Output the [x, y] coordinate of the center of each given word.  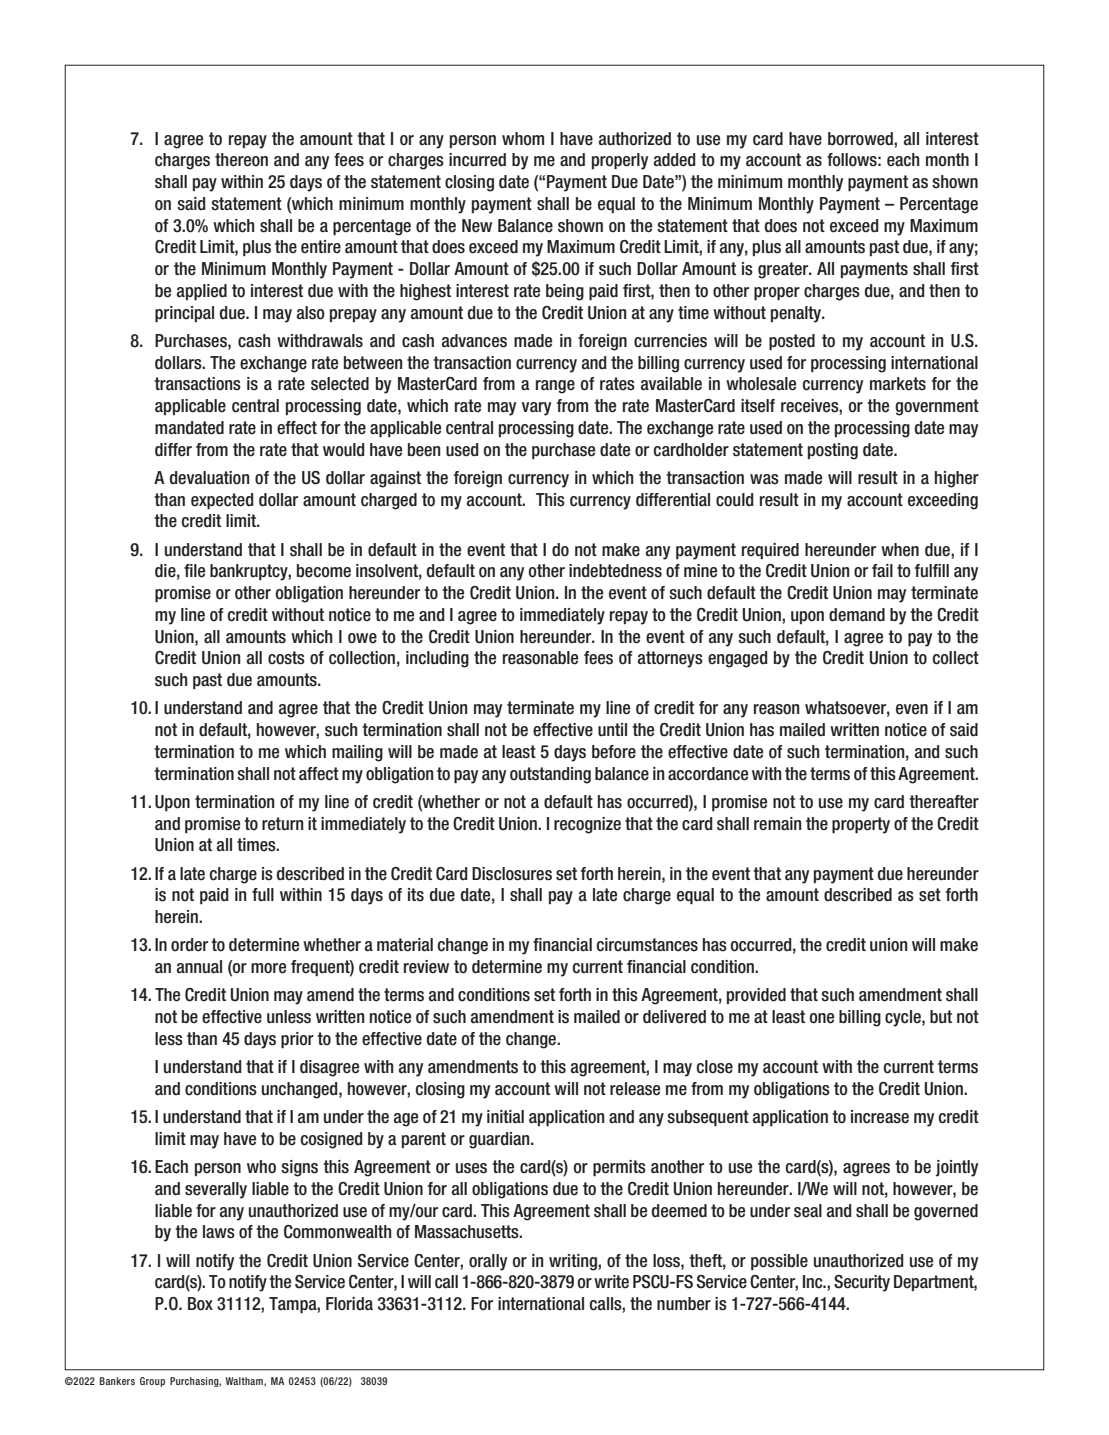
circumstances [647, 945]
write [611, 1282]
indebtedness [615, 571]
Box [200, 1304]
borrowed [861, 139]
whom [523, 139]
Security [862, 1283]
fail [882, 570]
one [822, 1018]
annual [199, 967]
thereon [241, 160]
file [194, 571]
